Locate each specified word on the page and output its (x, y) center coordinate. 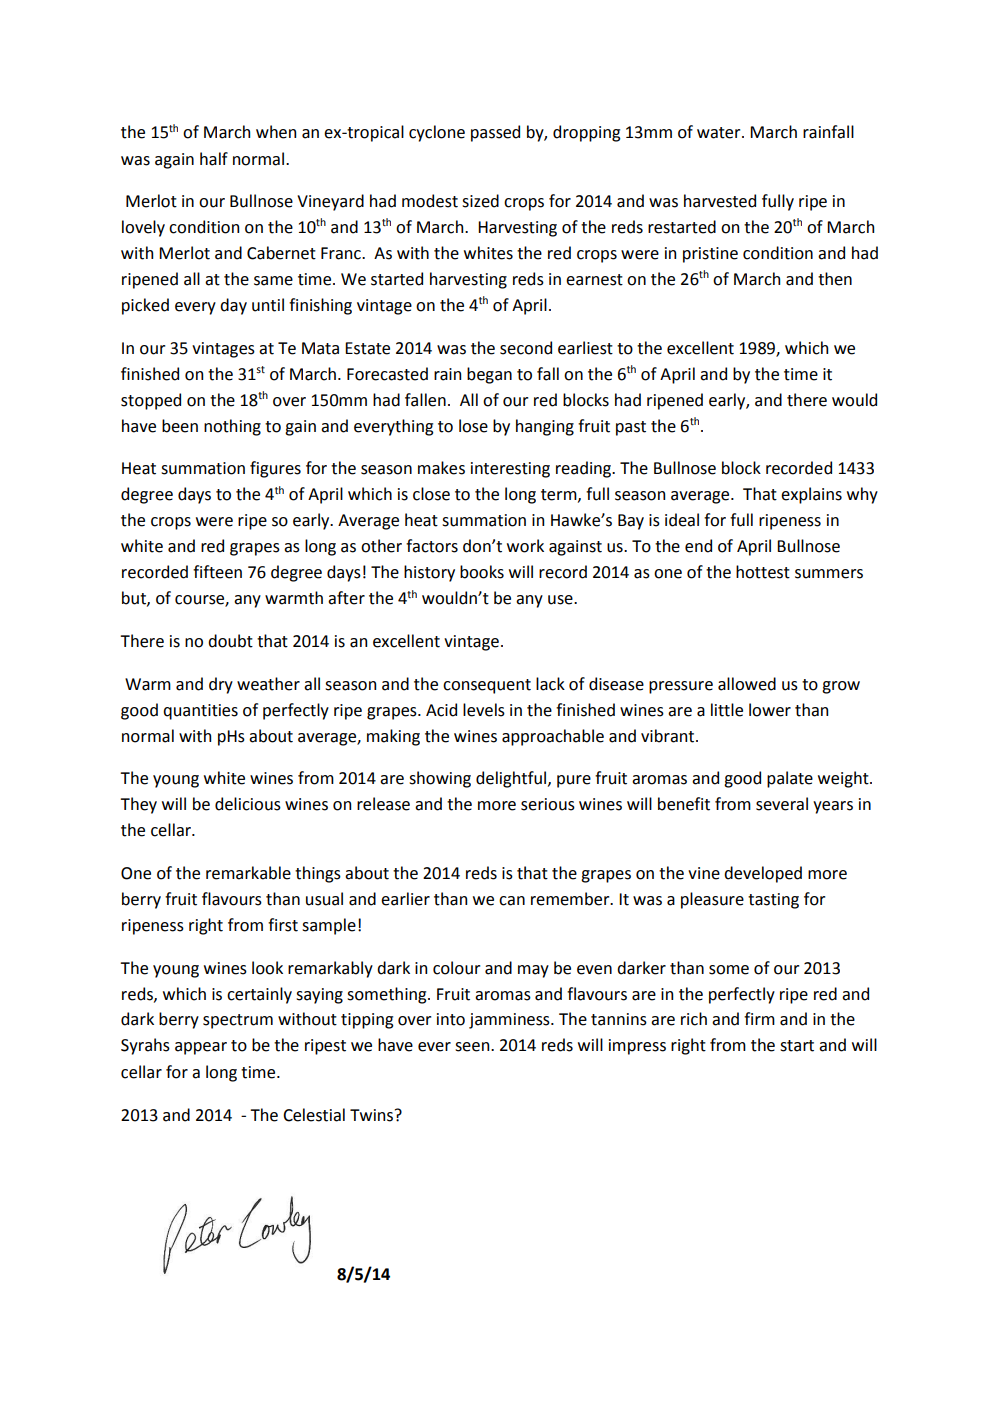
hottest (763, 572)
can (512, 901)
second (526, 348)
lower (770, 710)
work (525, 546)
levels (484, 710)
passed (495, 133)
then (835, 279)
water (720, 133)
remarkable (248, 873)
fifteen (217, 572)
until (268, 305)
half (214, 159)
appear (201, 1048)
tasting (773, 901)
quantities (200, 712)
